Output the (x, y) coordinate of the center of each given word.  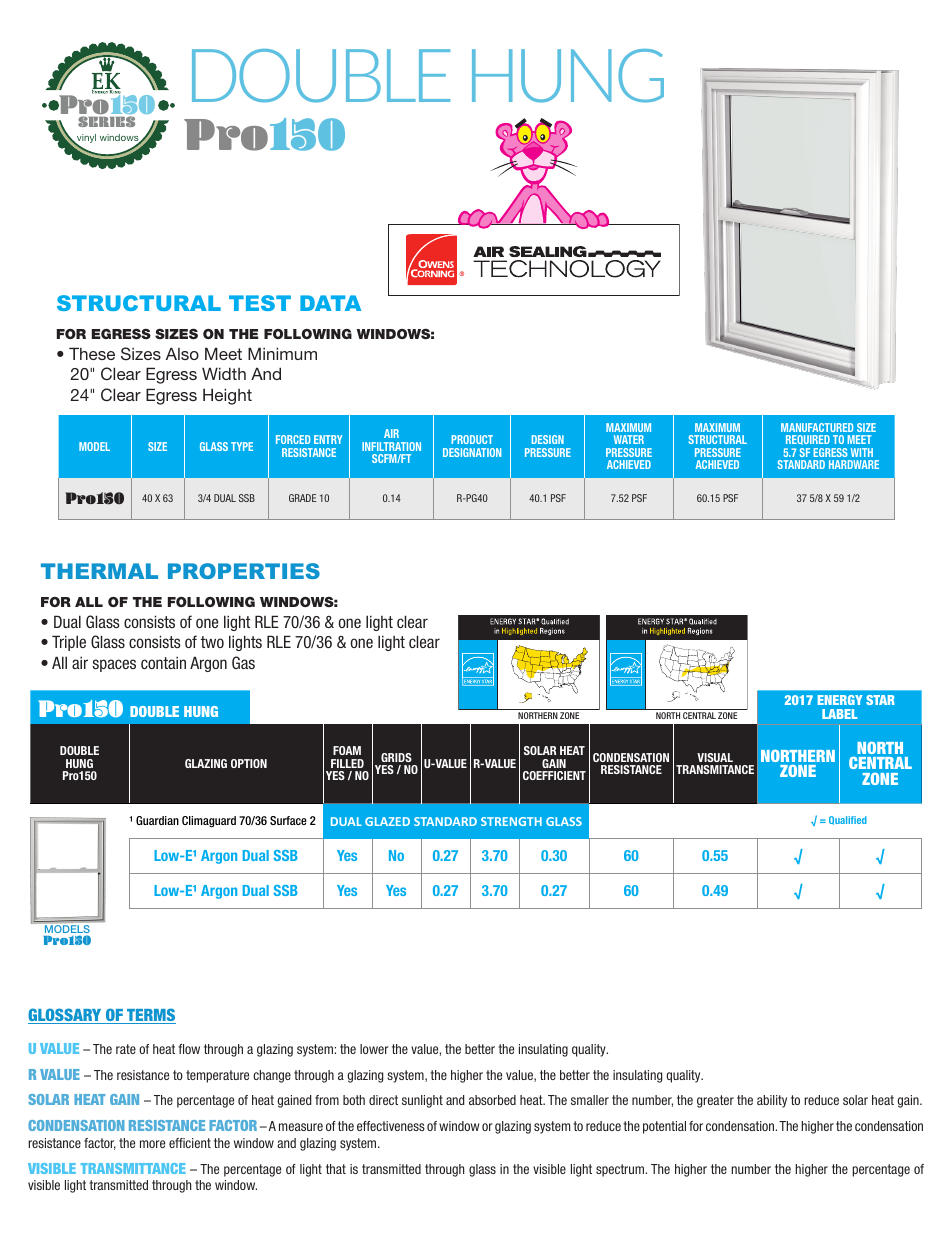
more (152, 1144)
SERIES (106, 121)
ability (772, 1101)
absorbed (492, 1100)
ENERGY (840, 700)
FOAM (347, 750)
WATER (629, 439)
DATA (330, 303)
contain (163, 662)
